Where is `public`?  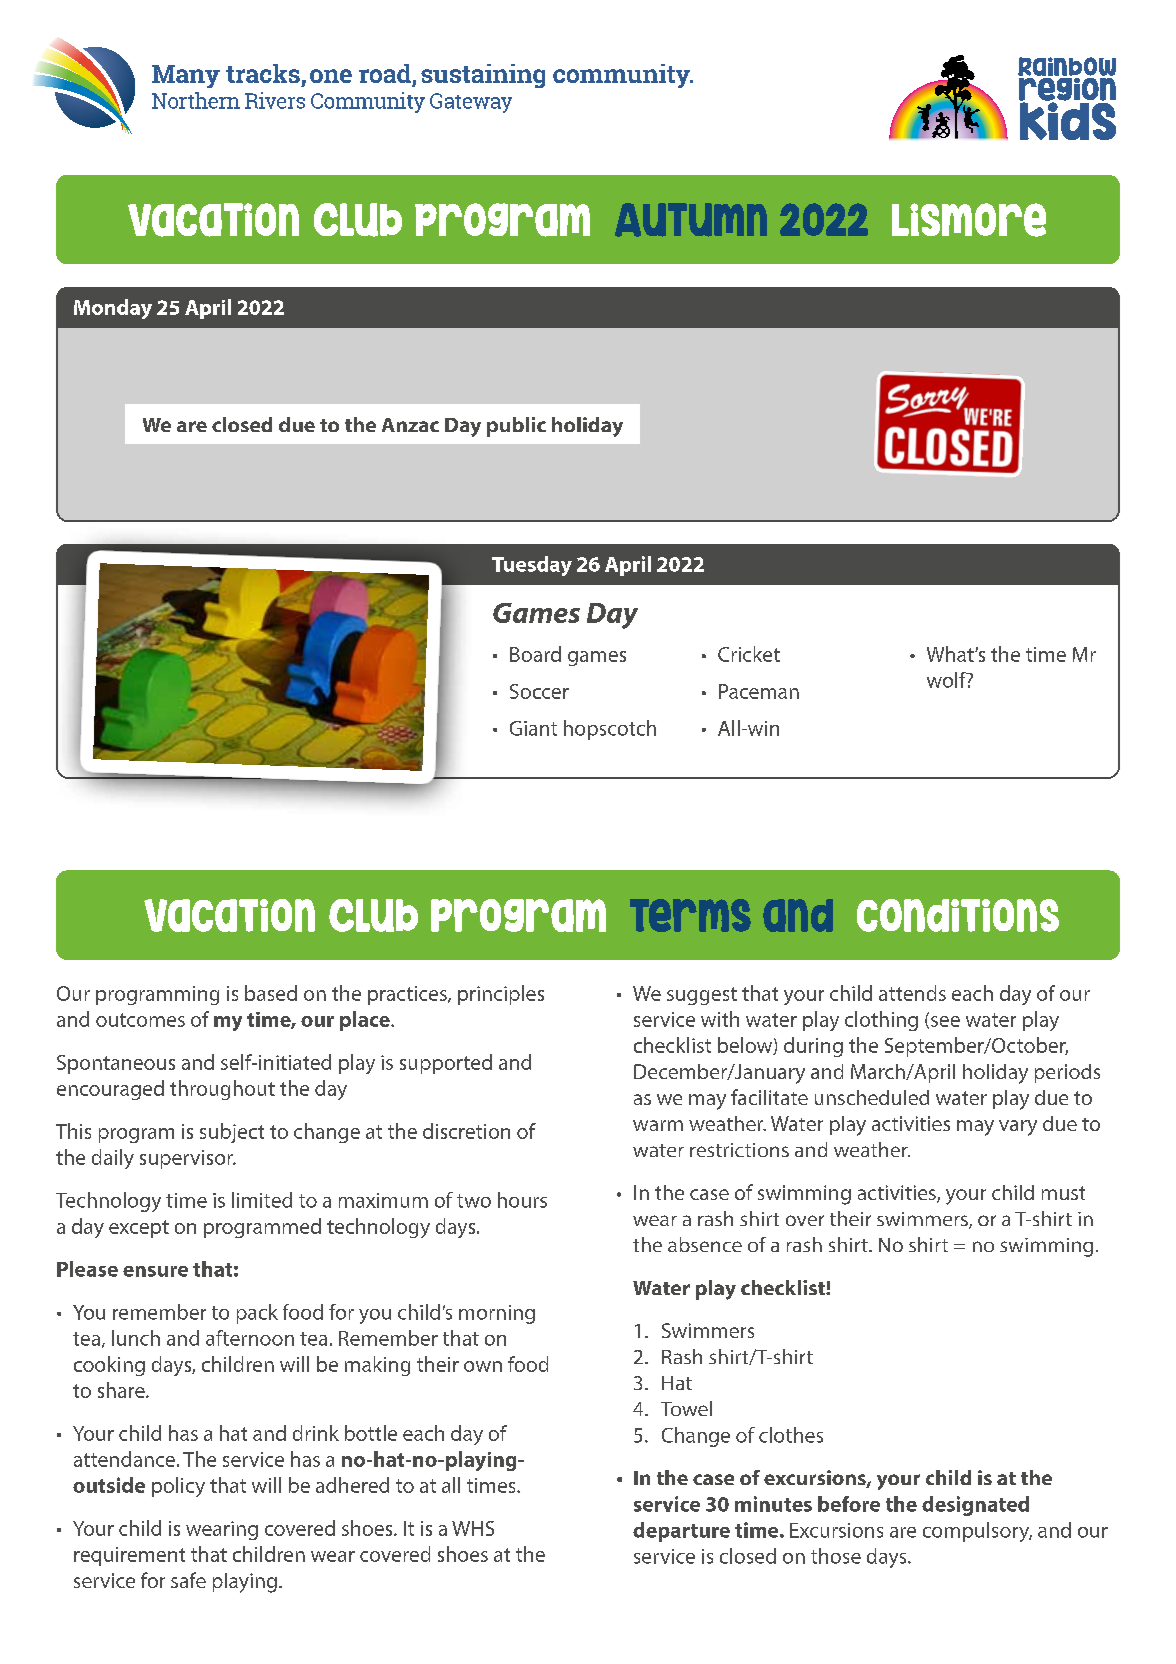 public is located at coordinates (516, 427).
